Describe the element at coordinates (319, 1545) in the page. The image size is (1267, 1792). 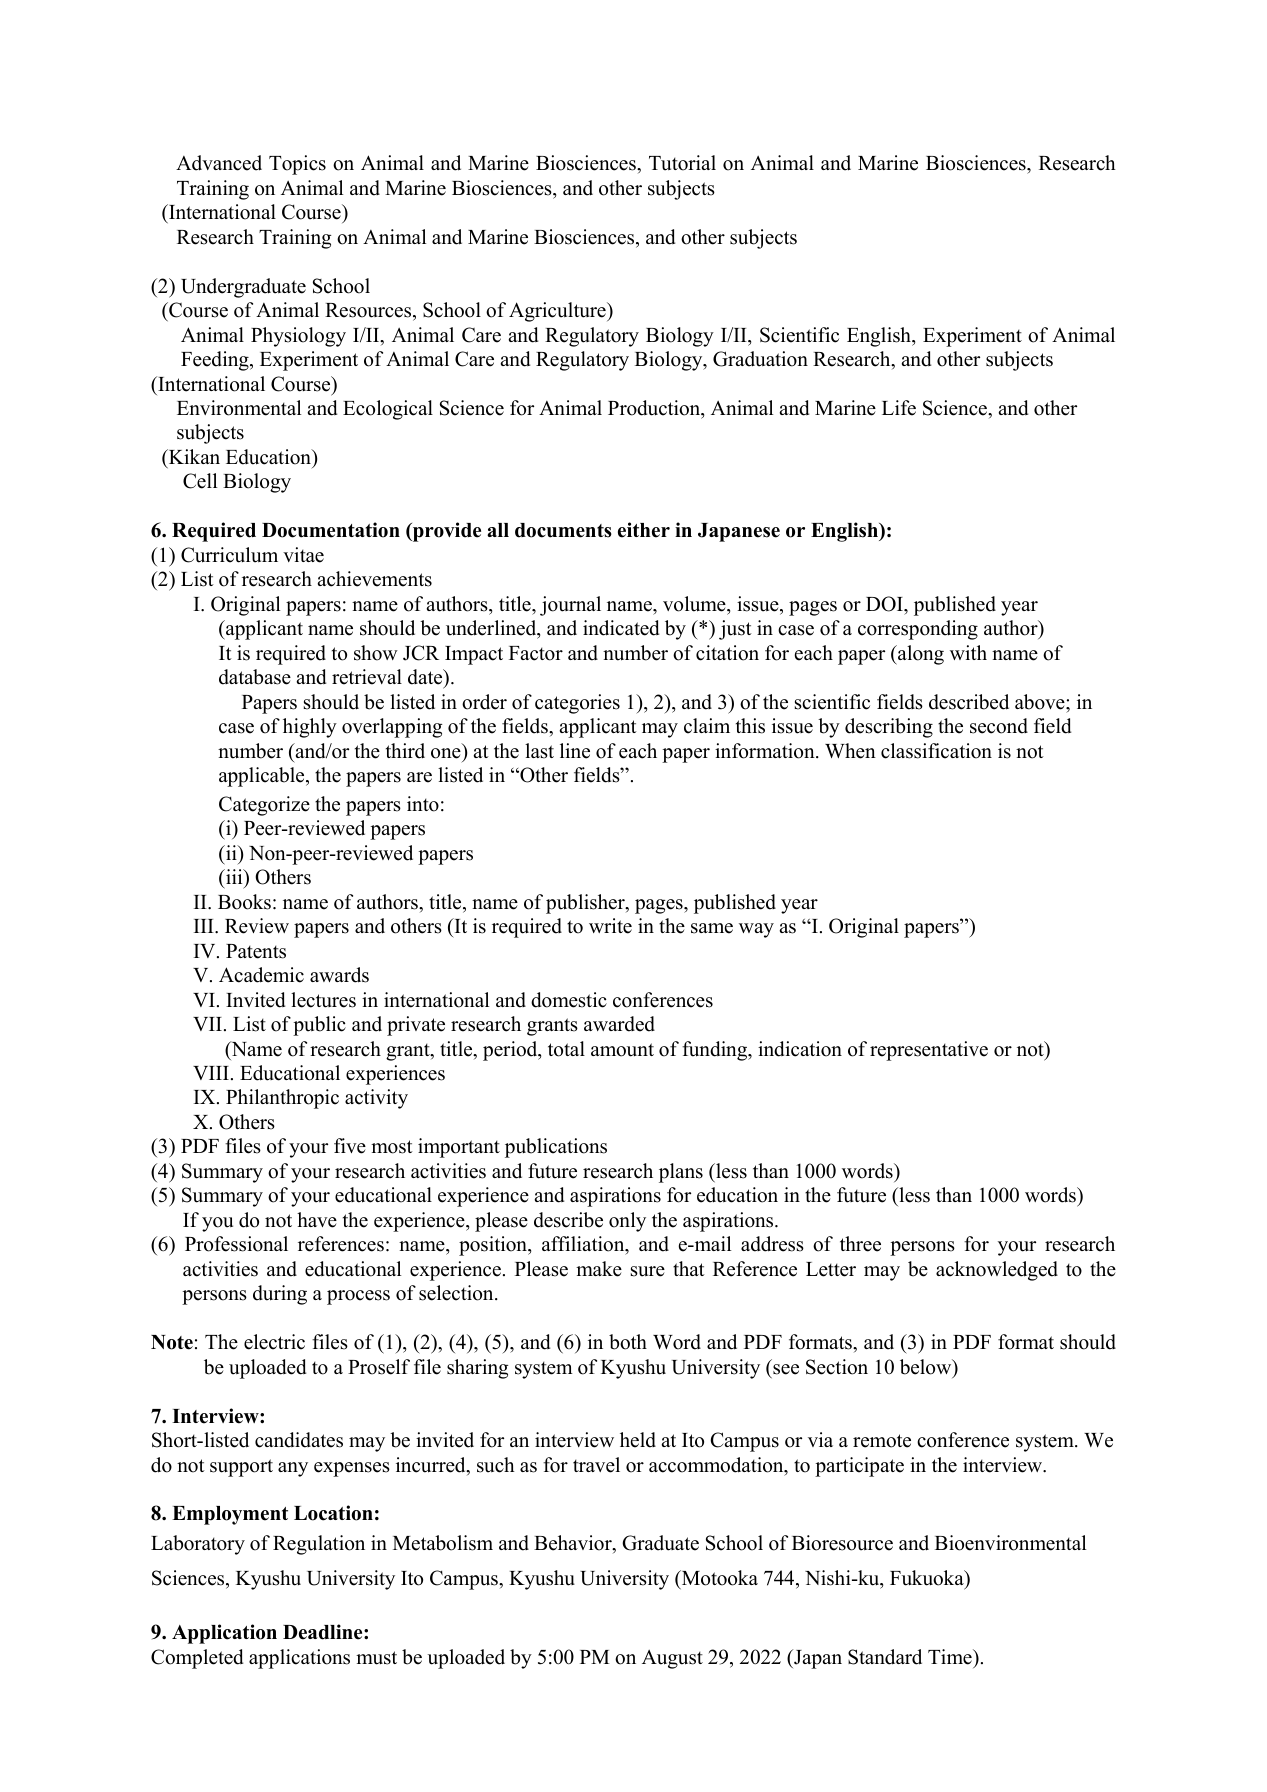
I see `Regulation` at that location.
